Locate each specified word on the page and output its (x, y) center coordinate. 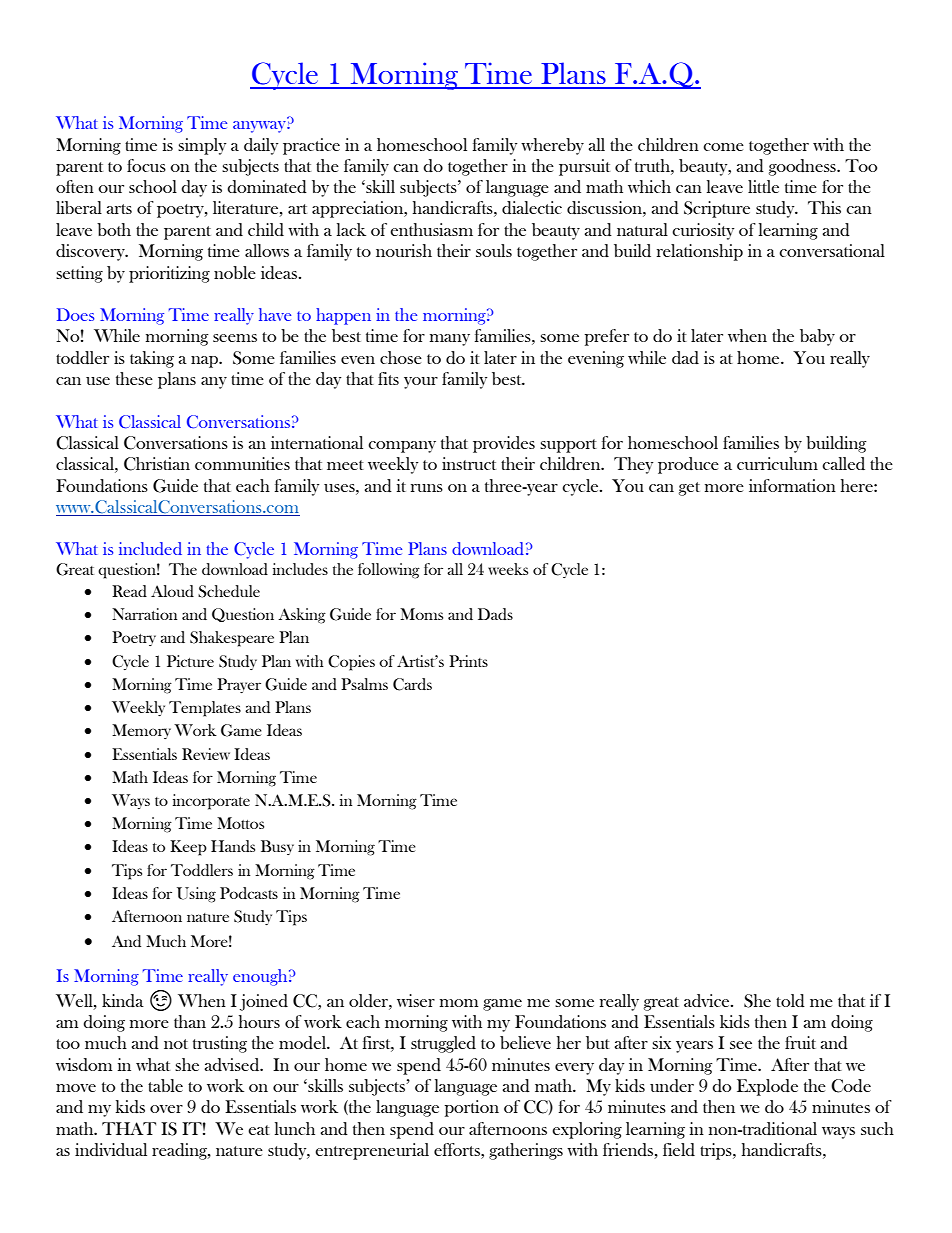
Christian (157, 464)
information (792, 485)
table (165, 1085)
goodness (803, 167)
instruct (469, 463)
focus (146, 165)
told (790, 1001)
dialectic (532, 208)
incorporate (211, 802)
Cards (412, 684)
